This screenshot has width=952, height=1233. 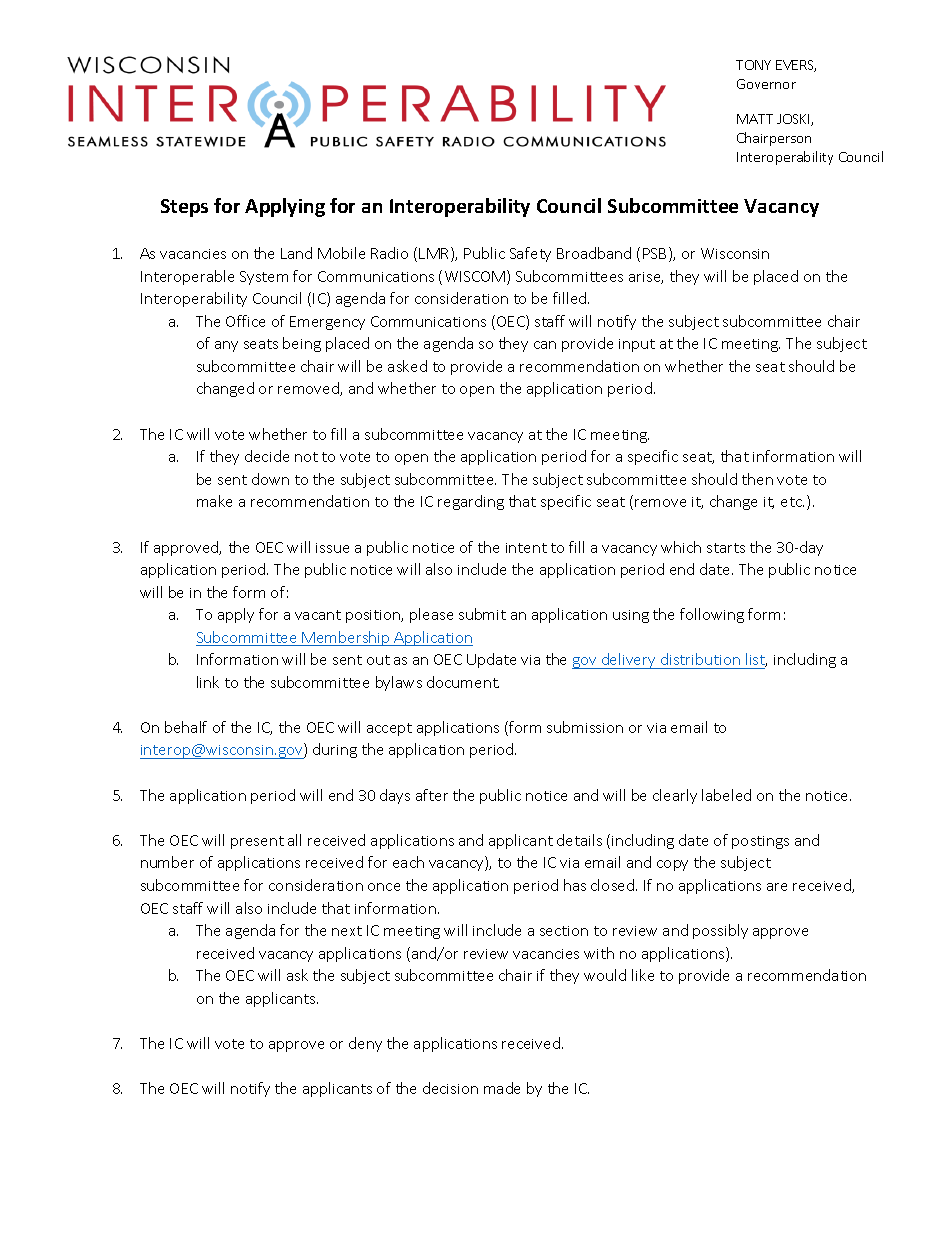 What do you see at coordinates (637, 345) in the screenshot?
I see `input` at bounding box center [637, 345].
